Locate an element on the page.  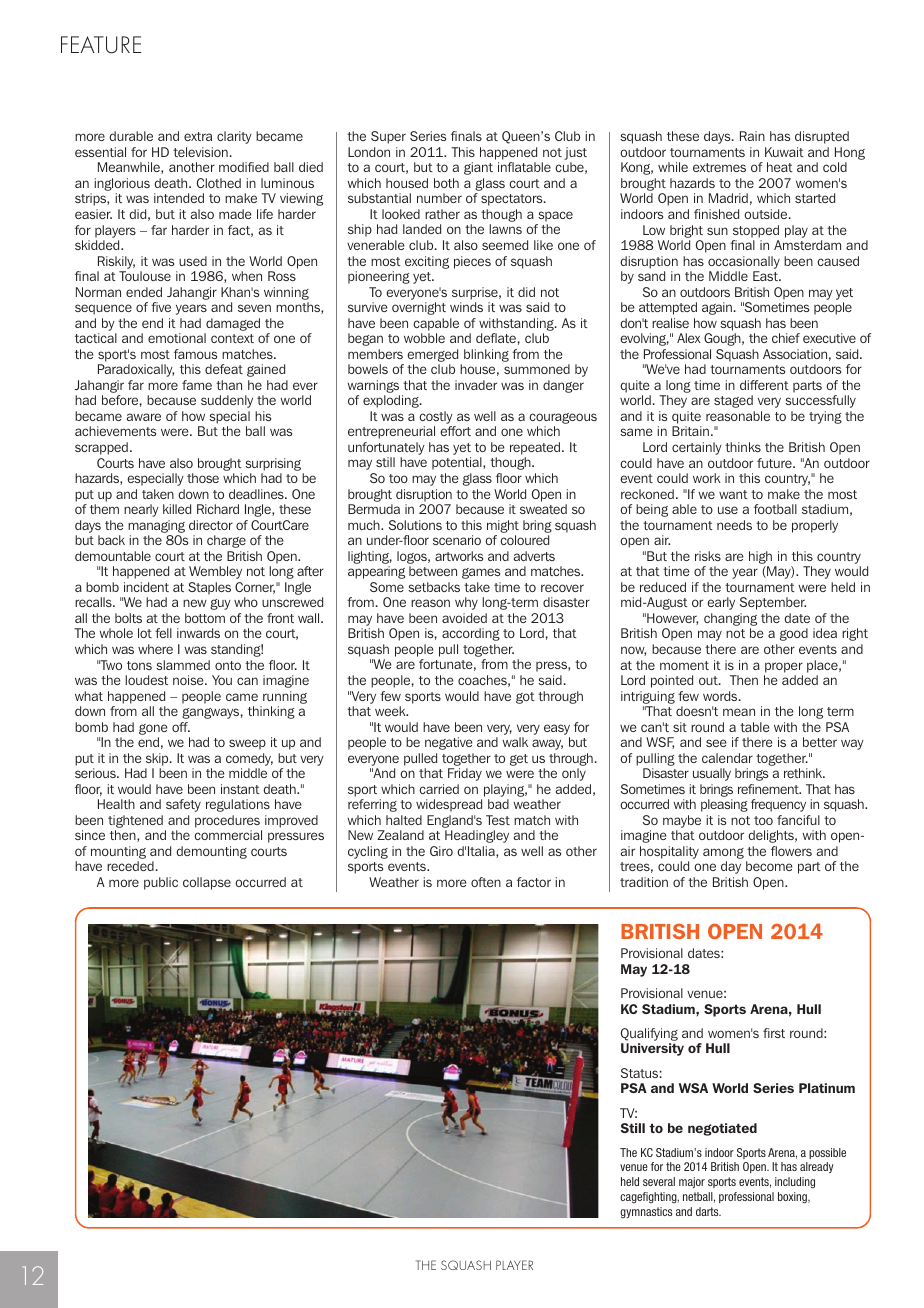
become is located at coordinates (769, 866).
